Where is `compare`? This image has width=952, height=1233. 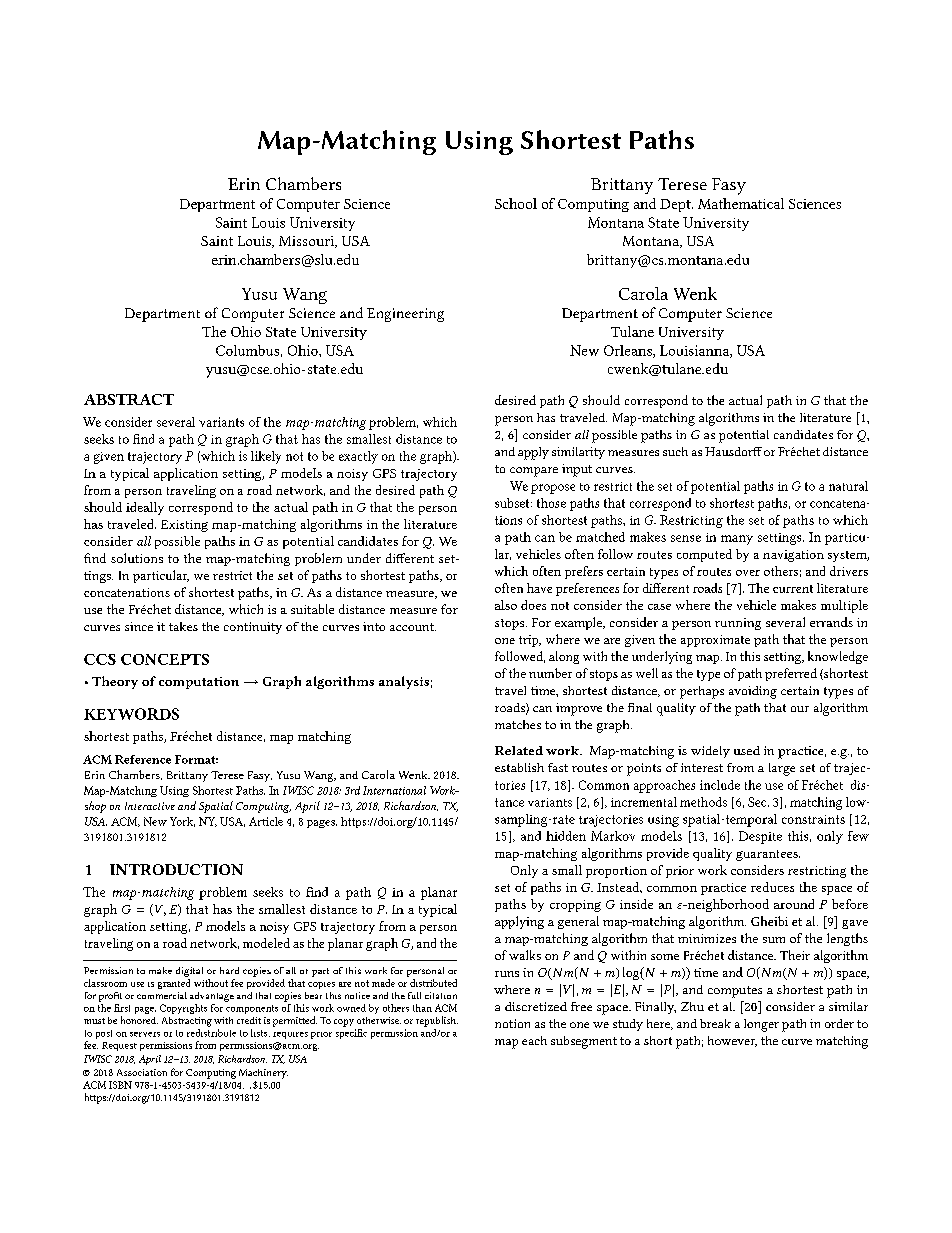 compare is located at coordinates (534, 472).
